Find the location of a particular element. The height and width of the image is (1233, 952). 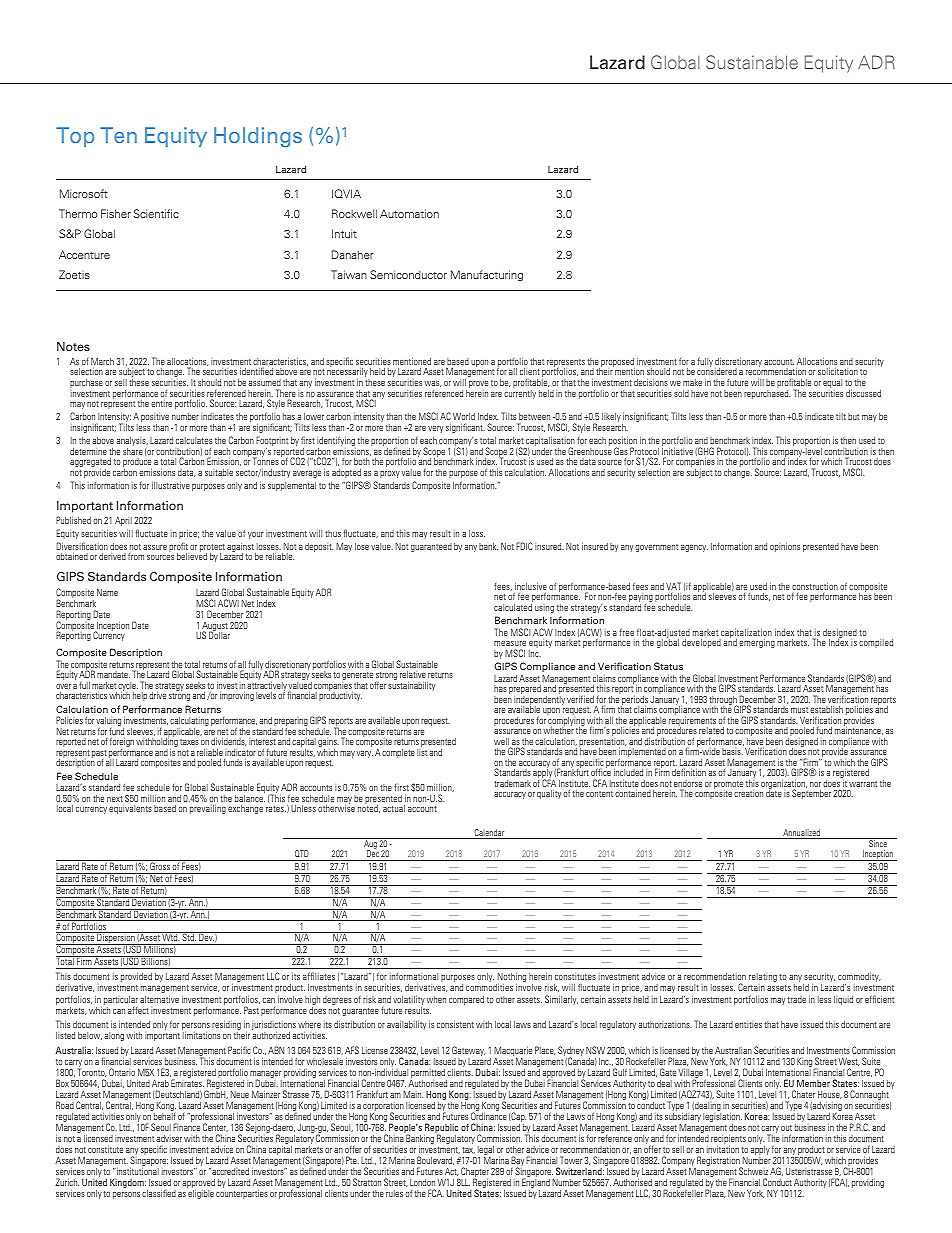

illustrative is located at coordinates (171, 485).
